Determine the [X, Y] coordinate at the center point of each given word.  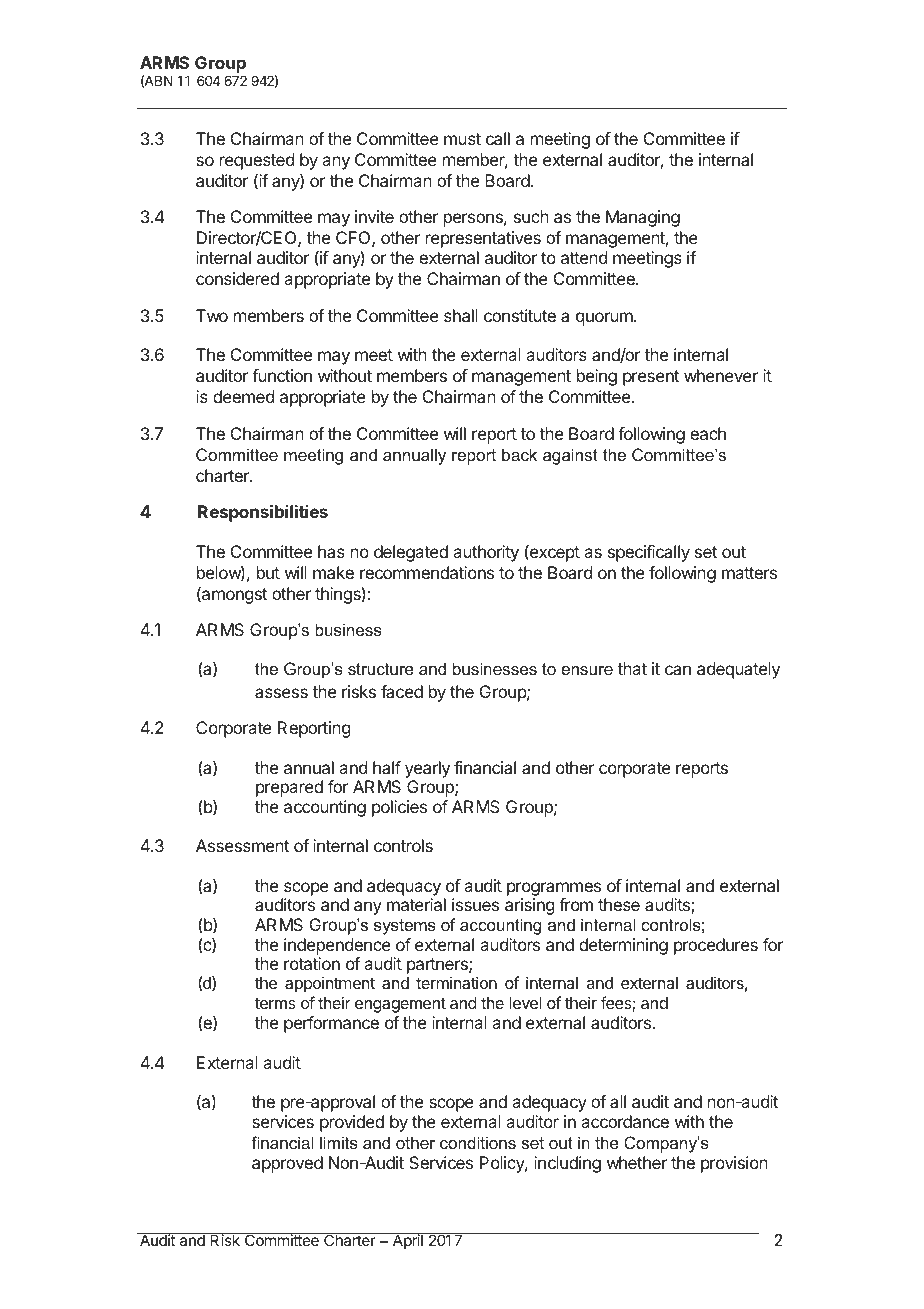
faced [402, 691]
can [678, 670]
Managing [643, 218]
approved [287, 1164]
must [462, 139]
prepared [289, 788]
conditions [478, 1142]
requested [257, 161]
